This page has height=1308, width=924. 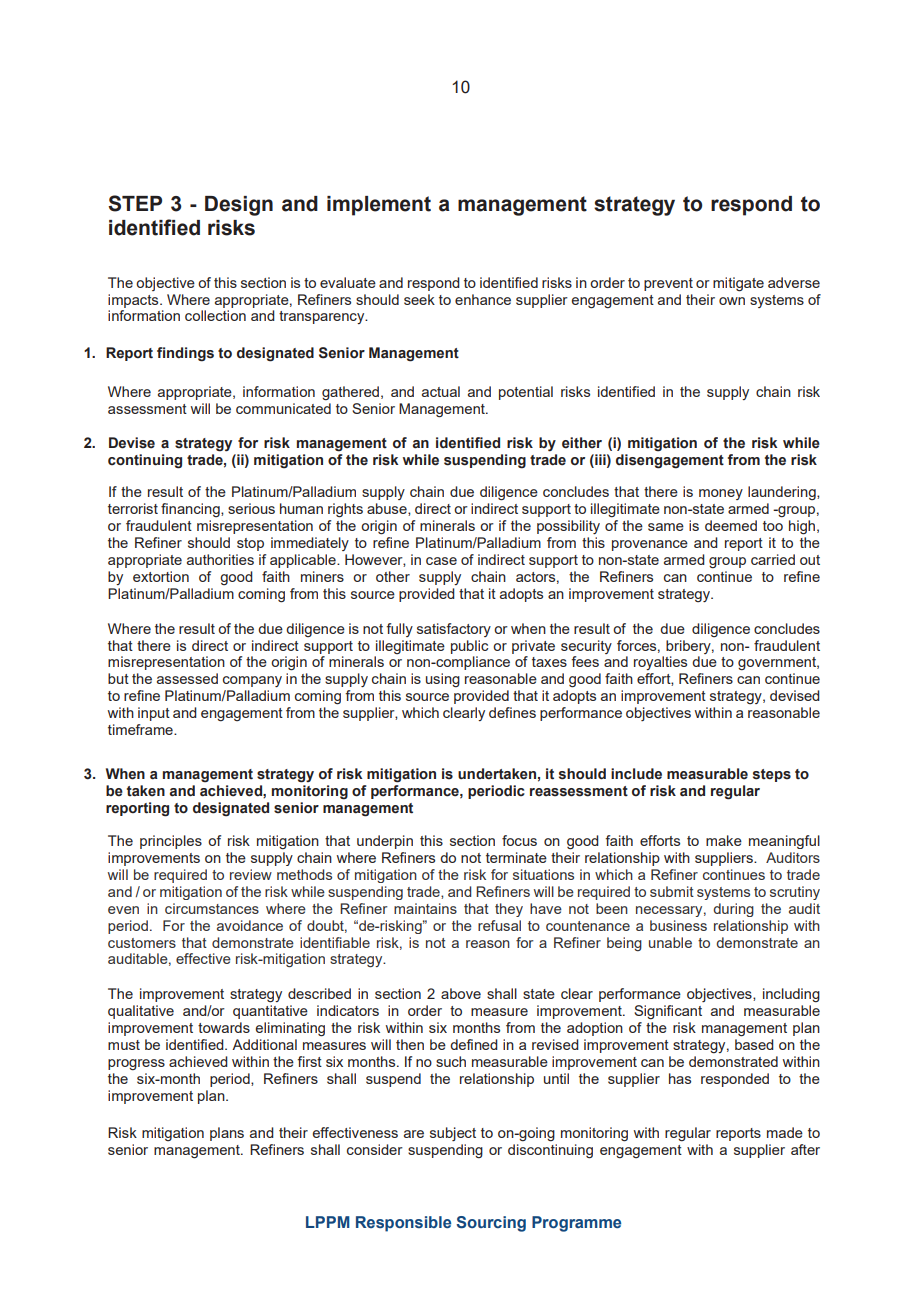 What do you see at coordinates (660, 663) in the page?
I see `royalties` at bounding box center [660, 663].
